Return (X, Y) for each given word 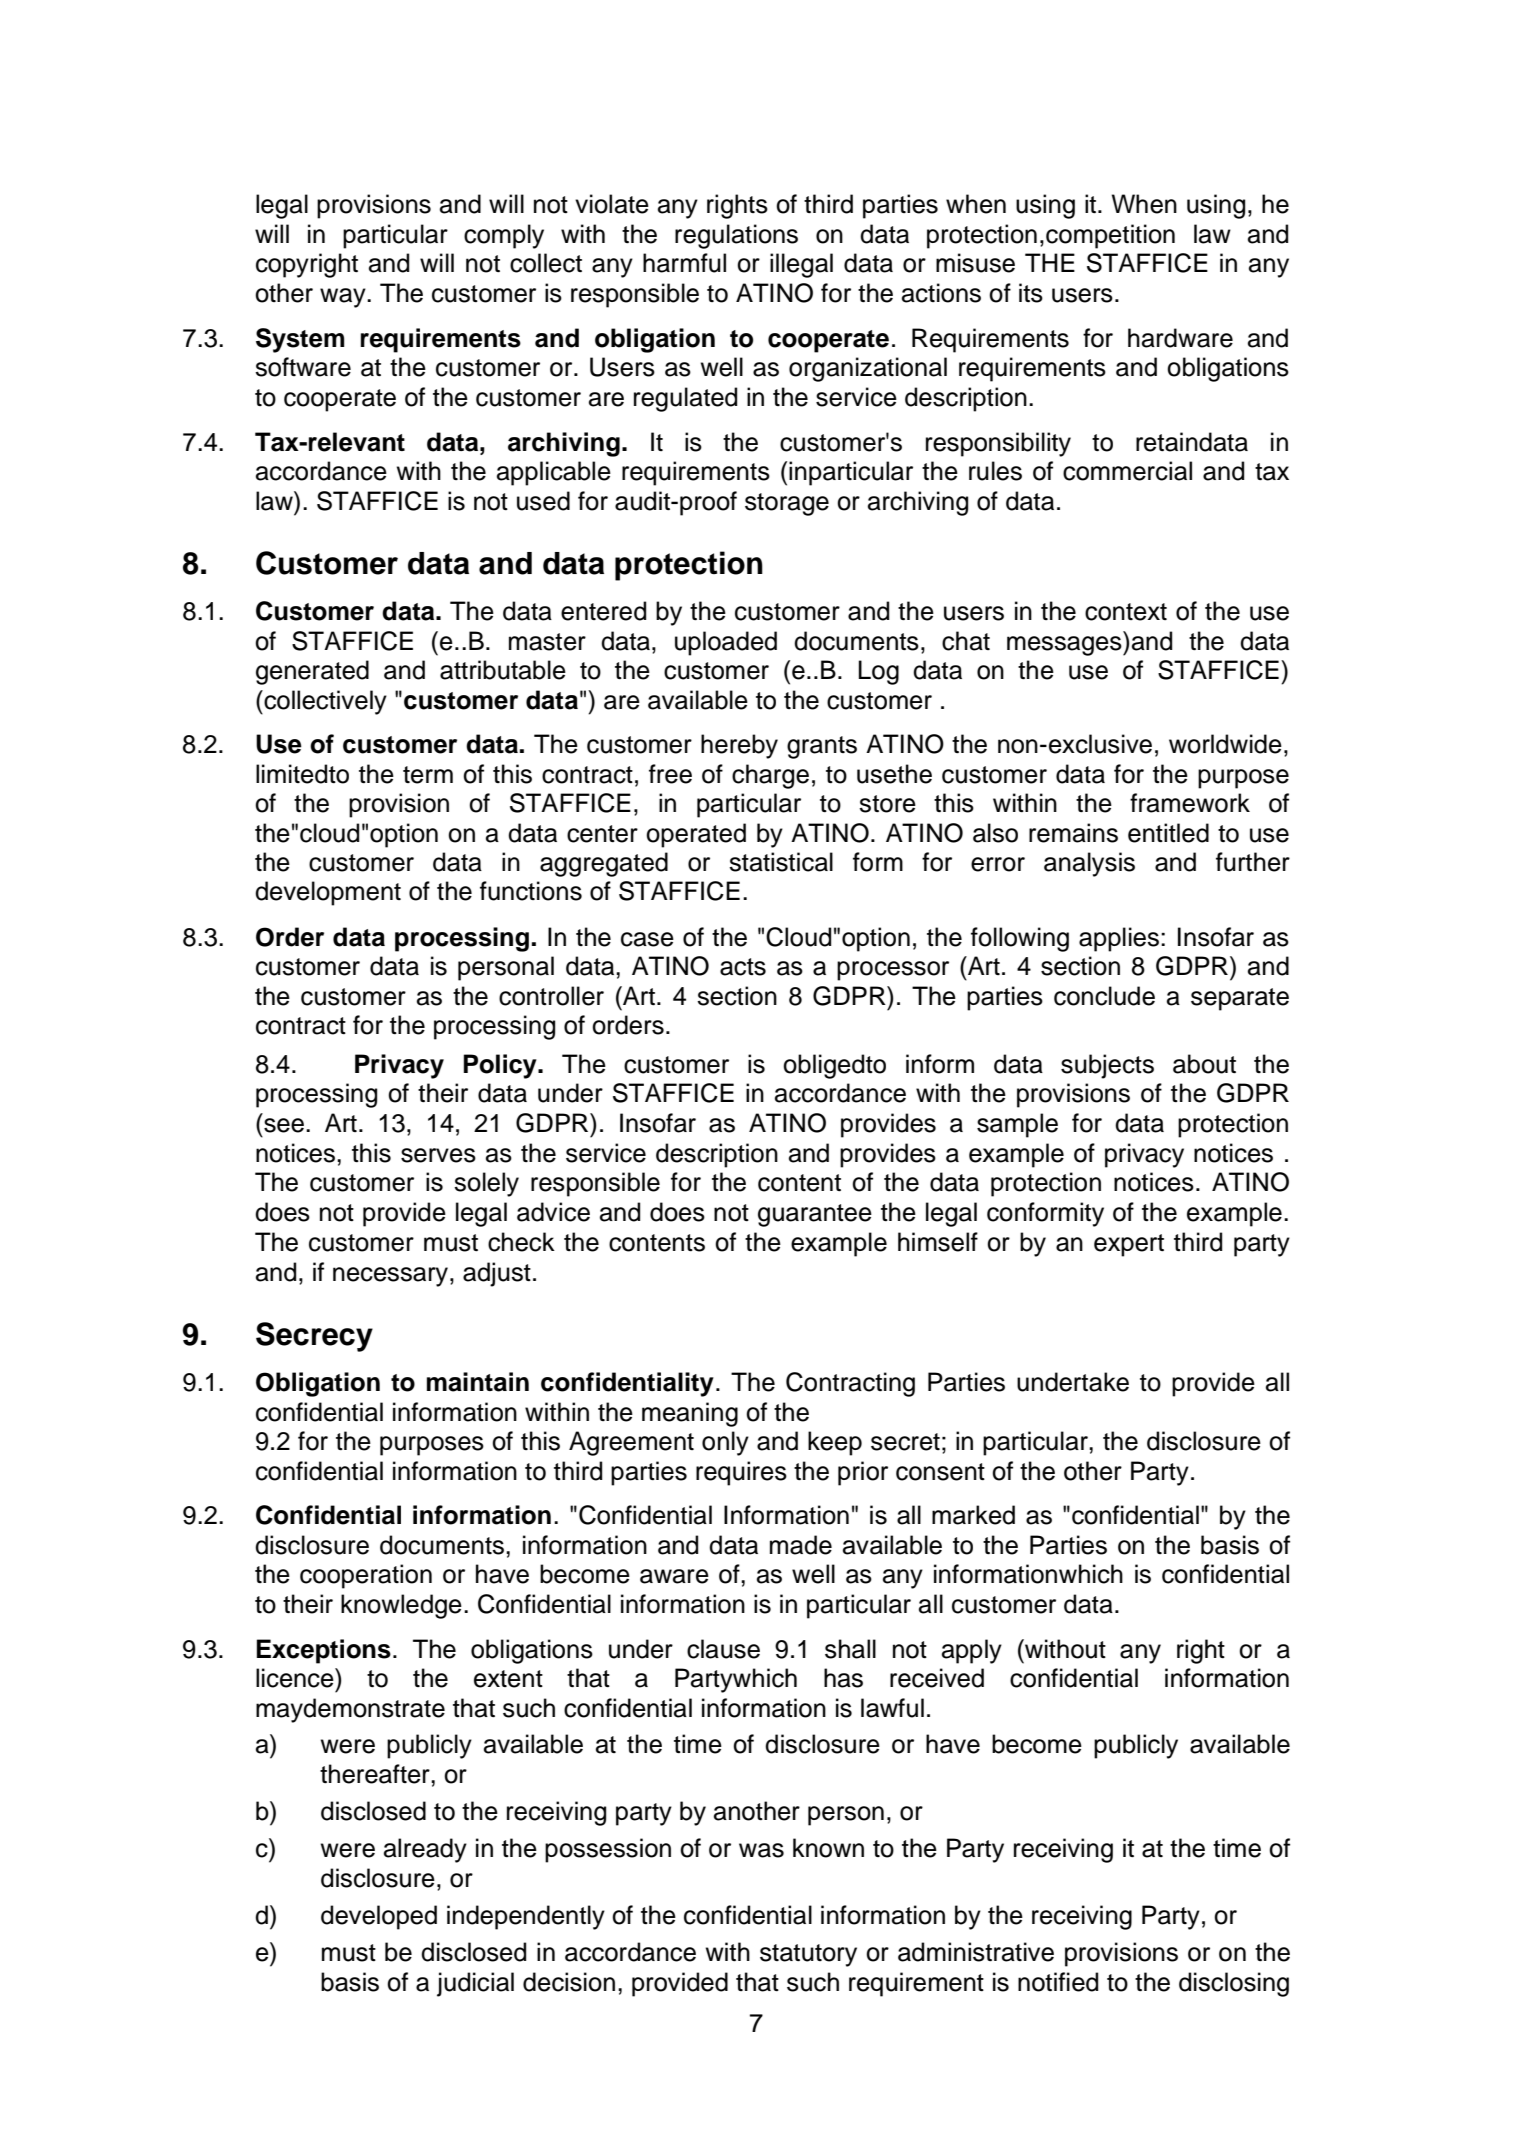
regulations (736, 236)
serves (438, 1155)
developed (379, 1917)
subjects (1107, 1066)
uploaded (726, 643)
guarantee (815, 1215)
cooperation (366, 1576)
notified (1058, 1982)
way (344, 298)
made (801, 1545)
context (1126, 612)
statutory (808, 1955)
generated (312, 672)
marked (973, 1515)
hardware (1180, 338)
